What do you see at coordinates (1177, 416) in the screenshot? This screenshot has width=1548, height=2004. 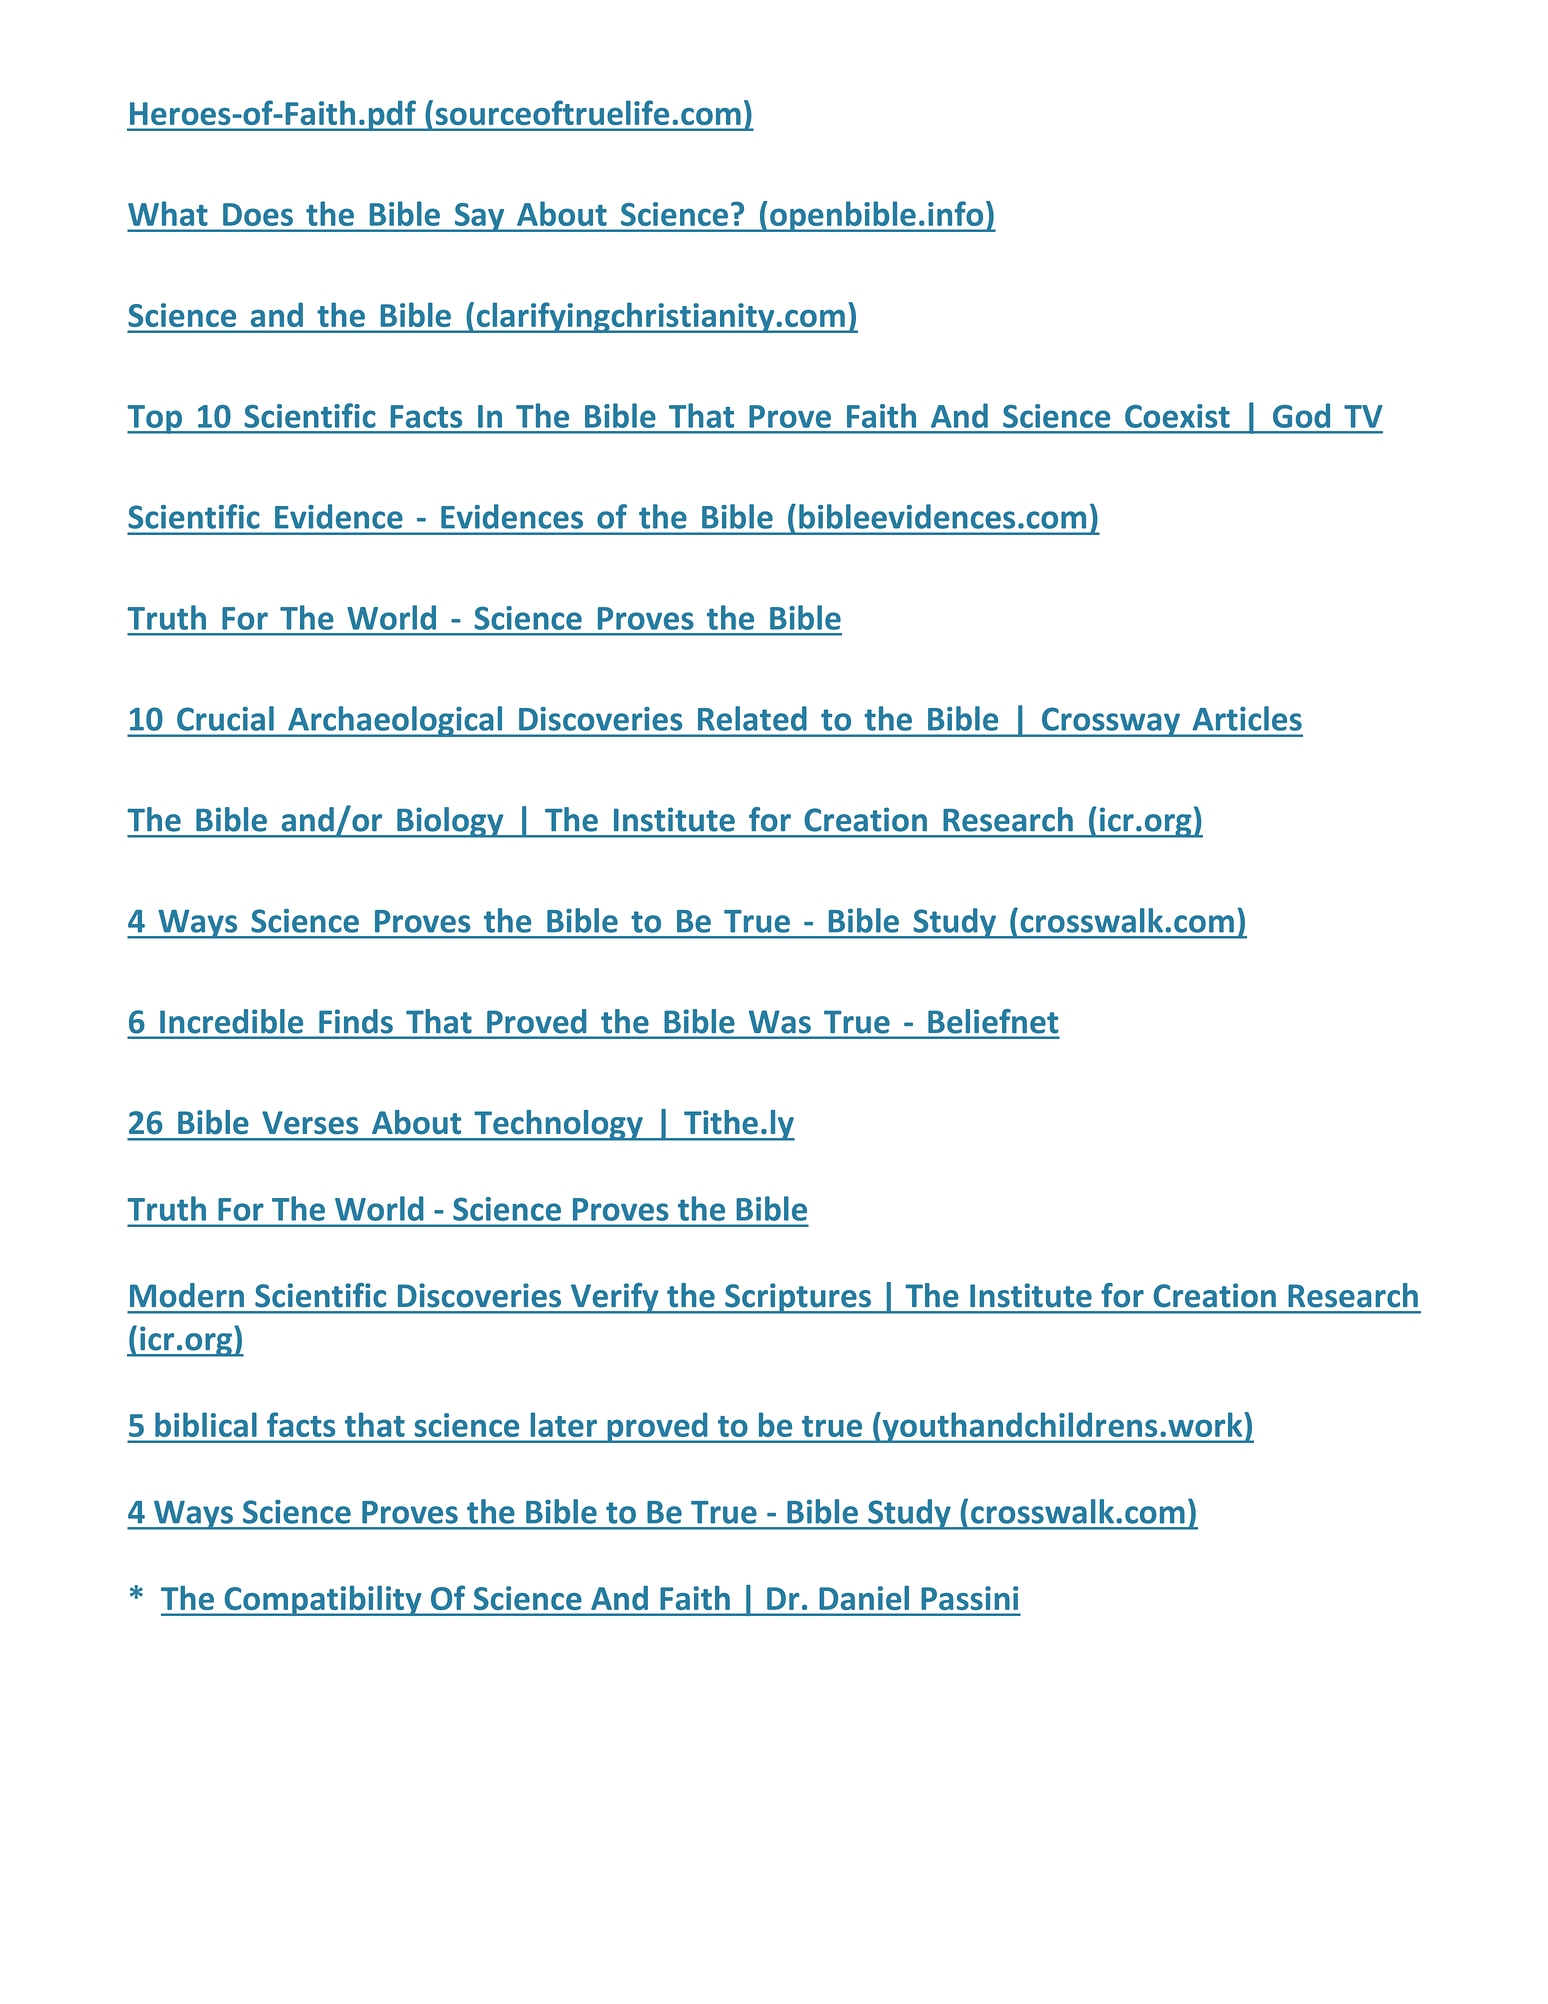 I see `Coexist` at bounding box center [1177, 416].
